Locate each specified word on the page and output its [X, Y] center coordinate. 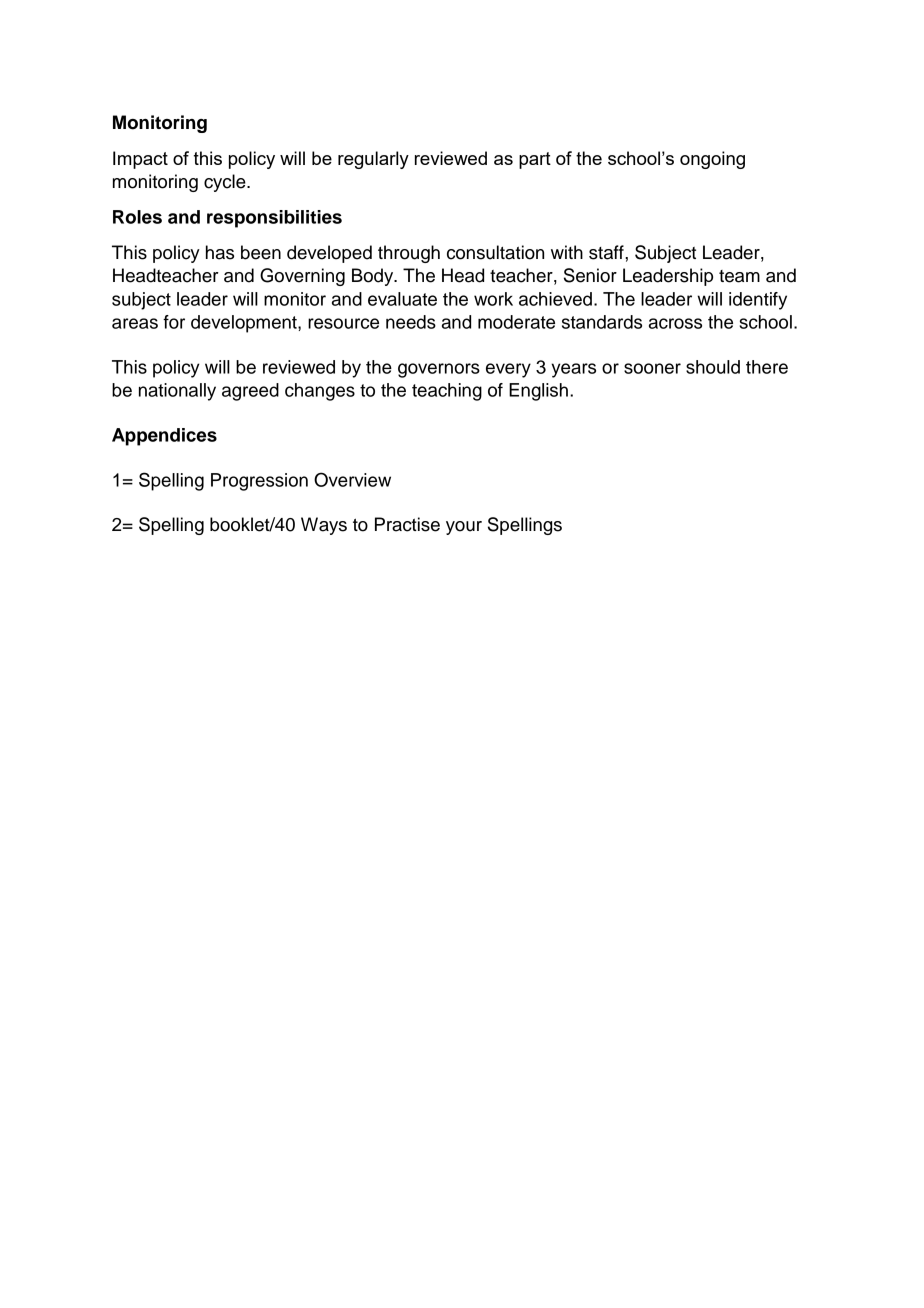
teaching [447, 392]
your [464, 528]
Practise [407, 524]
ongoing [712, 160]
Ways [324, 526]
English [538, 392]
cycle [226, 183]
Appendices [164, 437]
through [409, 254]
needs [411, 322]
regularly [373, 160]
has [220, 252]
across [675, 323]
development [245, 324]
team [739, 276]
